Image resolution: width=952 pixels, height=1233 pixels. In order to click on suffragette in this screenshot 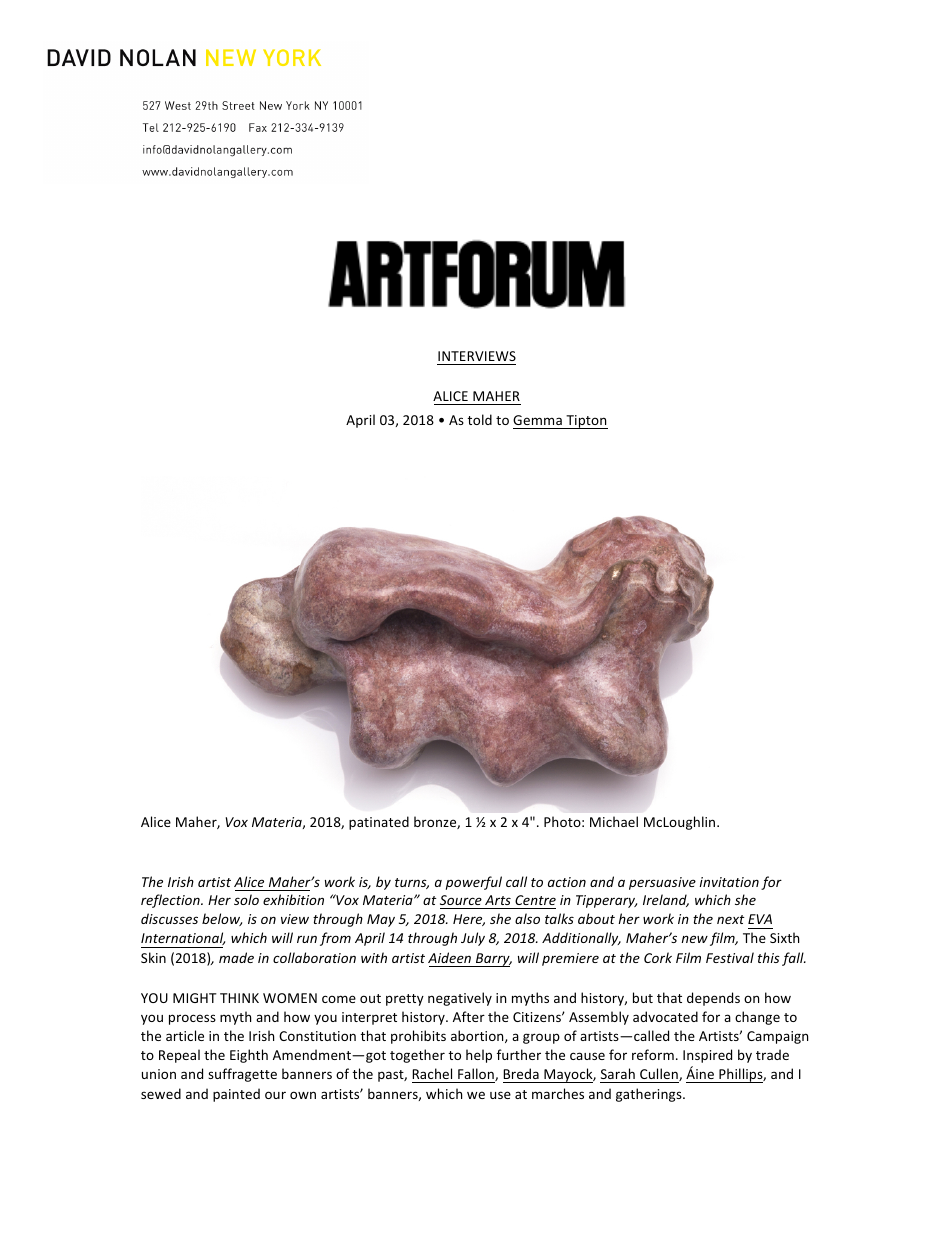, I will do `click(242, 1075)`.
